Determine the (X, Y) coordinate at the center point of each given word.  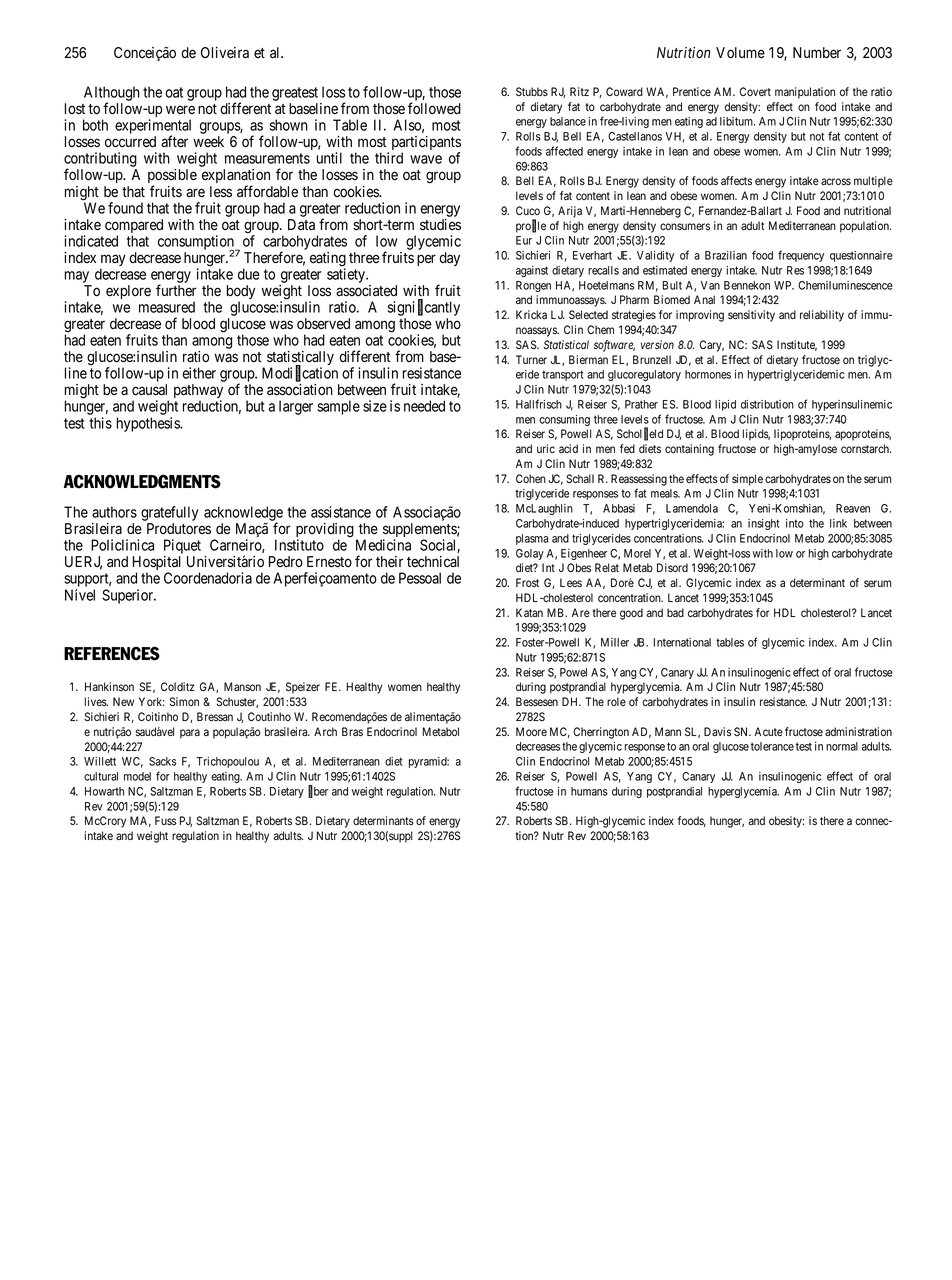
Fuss (165, 820)
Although (112, 94)
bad (675, 612)
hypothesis (149, 424)
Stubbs (532, 91)
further (176, 290)
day (449, 259)
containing (689, 450)
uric (546, 448)
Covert (755, 91)
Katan (529, 612)
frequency (801, 256)
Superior (129, 596)
